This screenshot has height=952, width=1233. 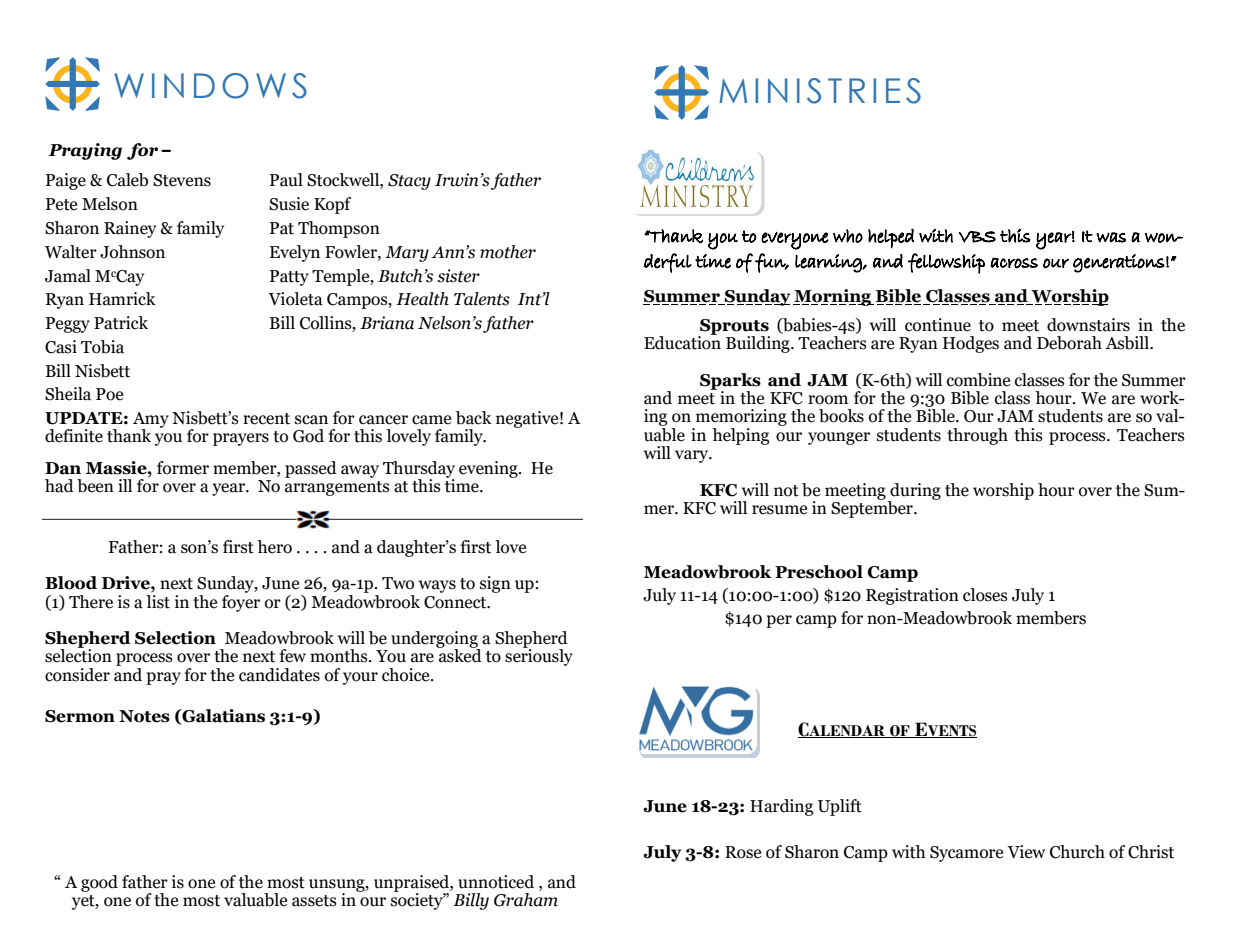 What do you see at coordinates (183, 468) in the screenshot?
I see `former` at bounding box center [183, 468].
